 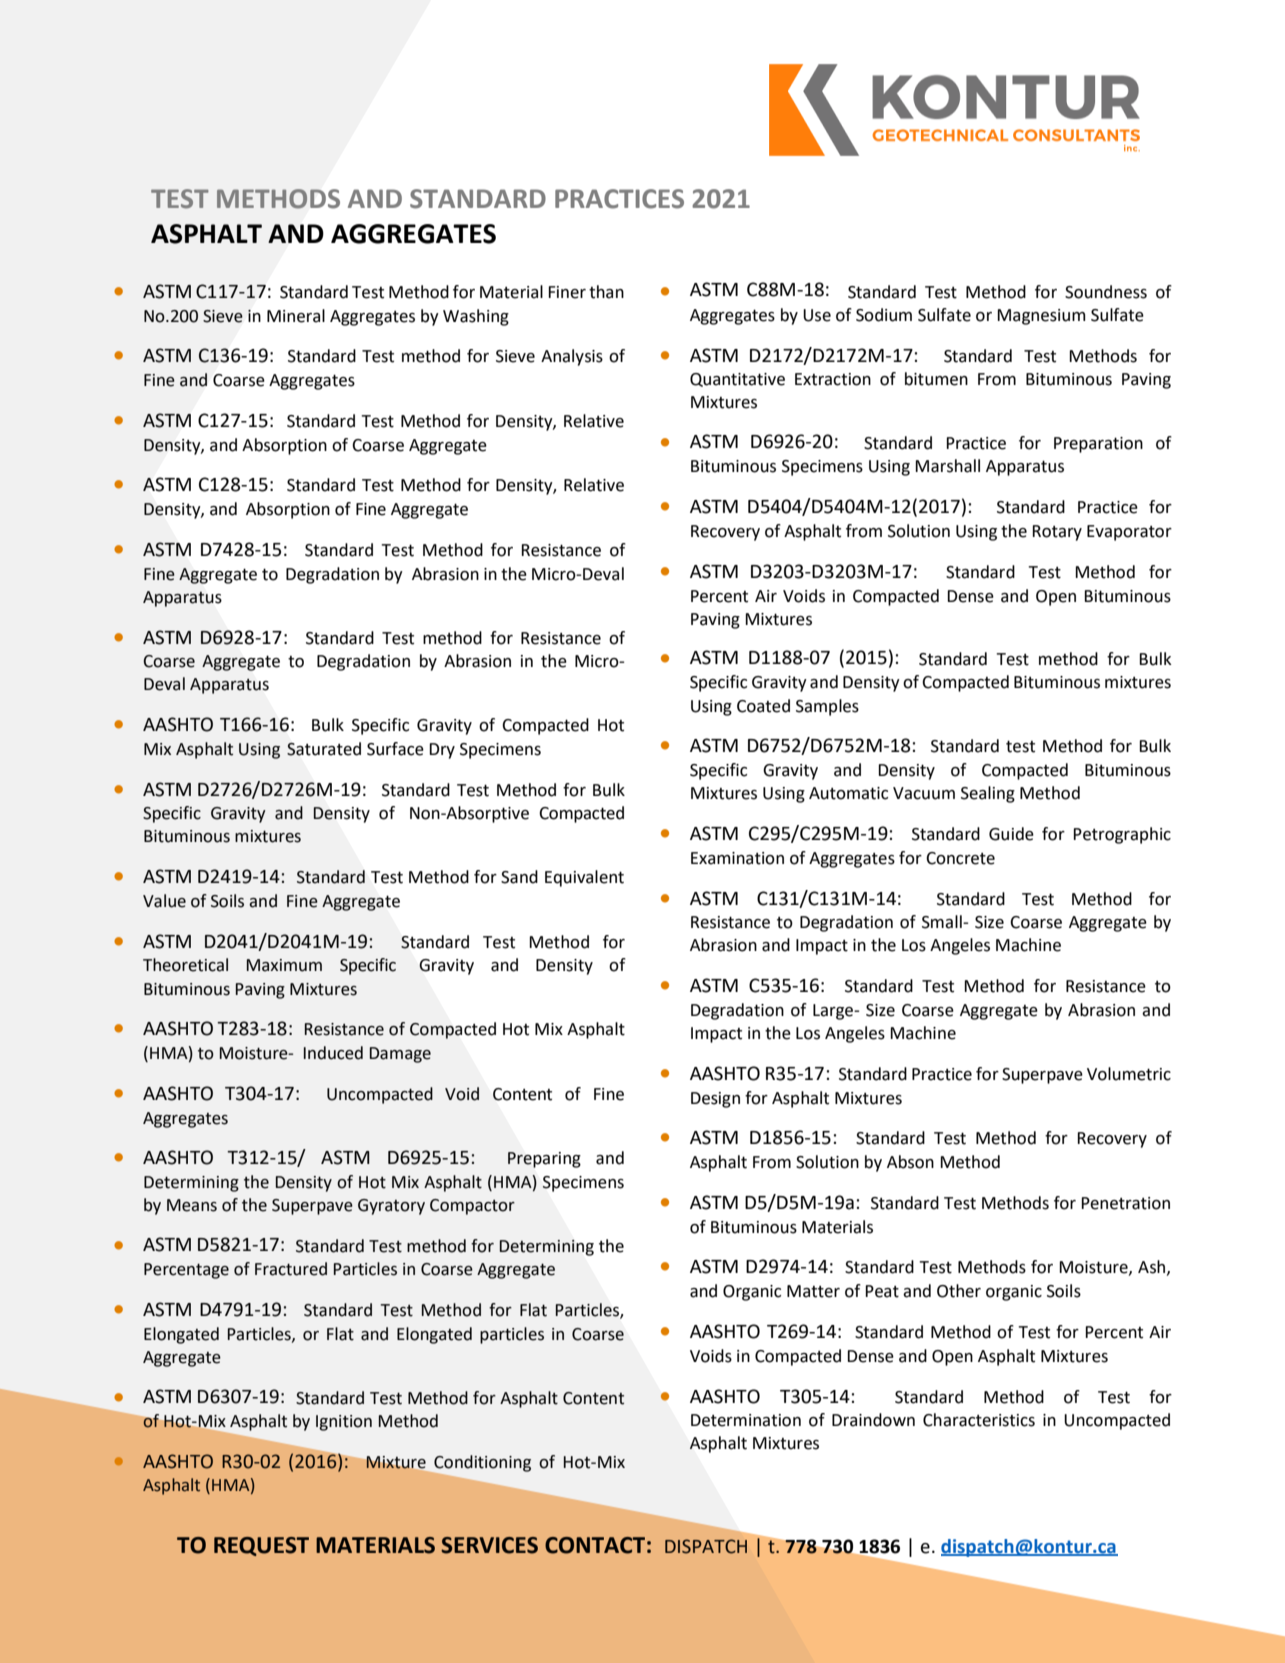 What do you see at coordinates (763, 706) in the page?
I see `Coated` at bounding box center [763, 706].
